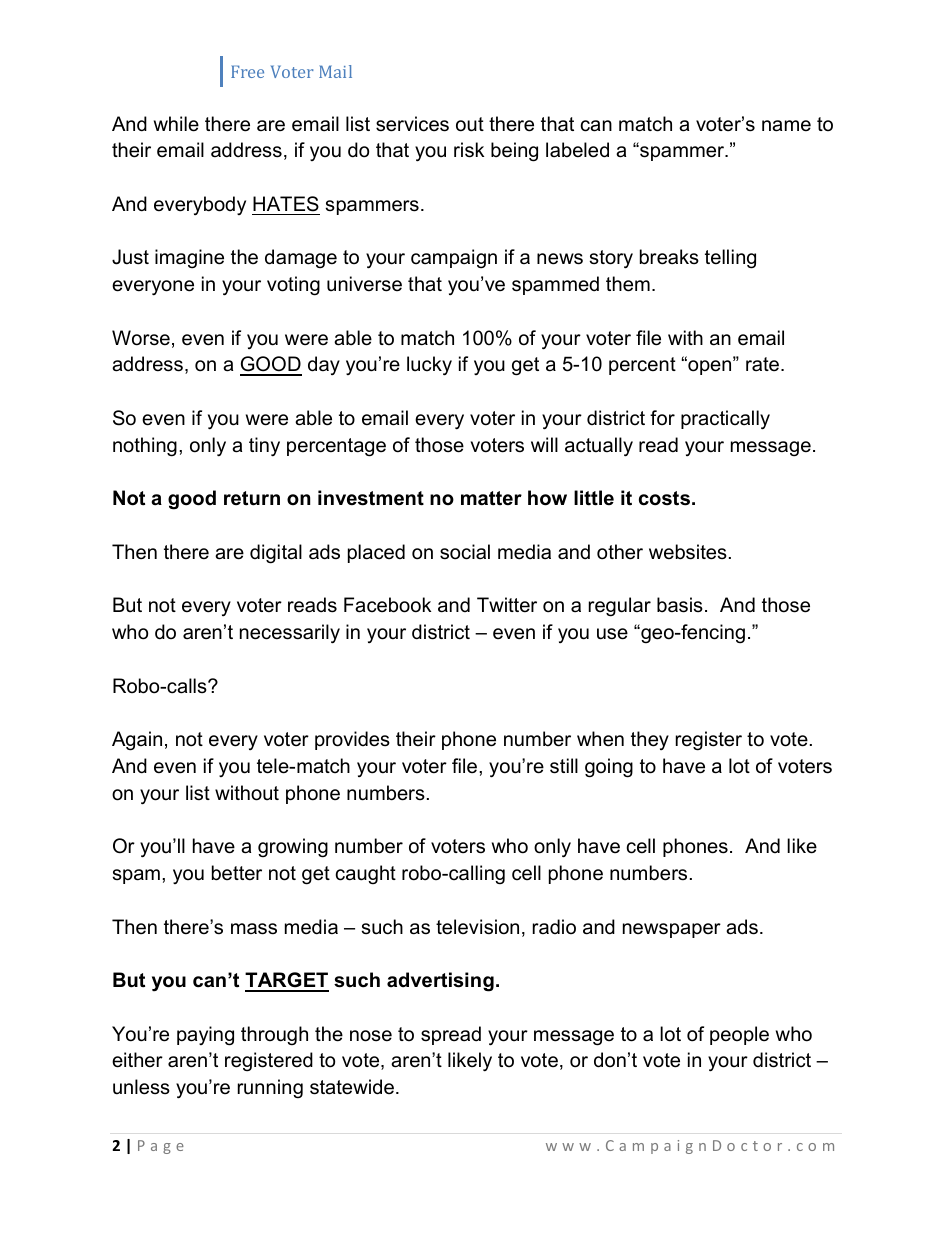 The width and height of the screenshot is (952, 1233). What do you see at coordinates (739, 1035) in the screenshot?
I see `people` at bounding box center [739, 1035].
